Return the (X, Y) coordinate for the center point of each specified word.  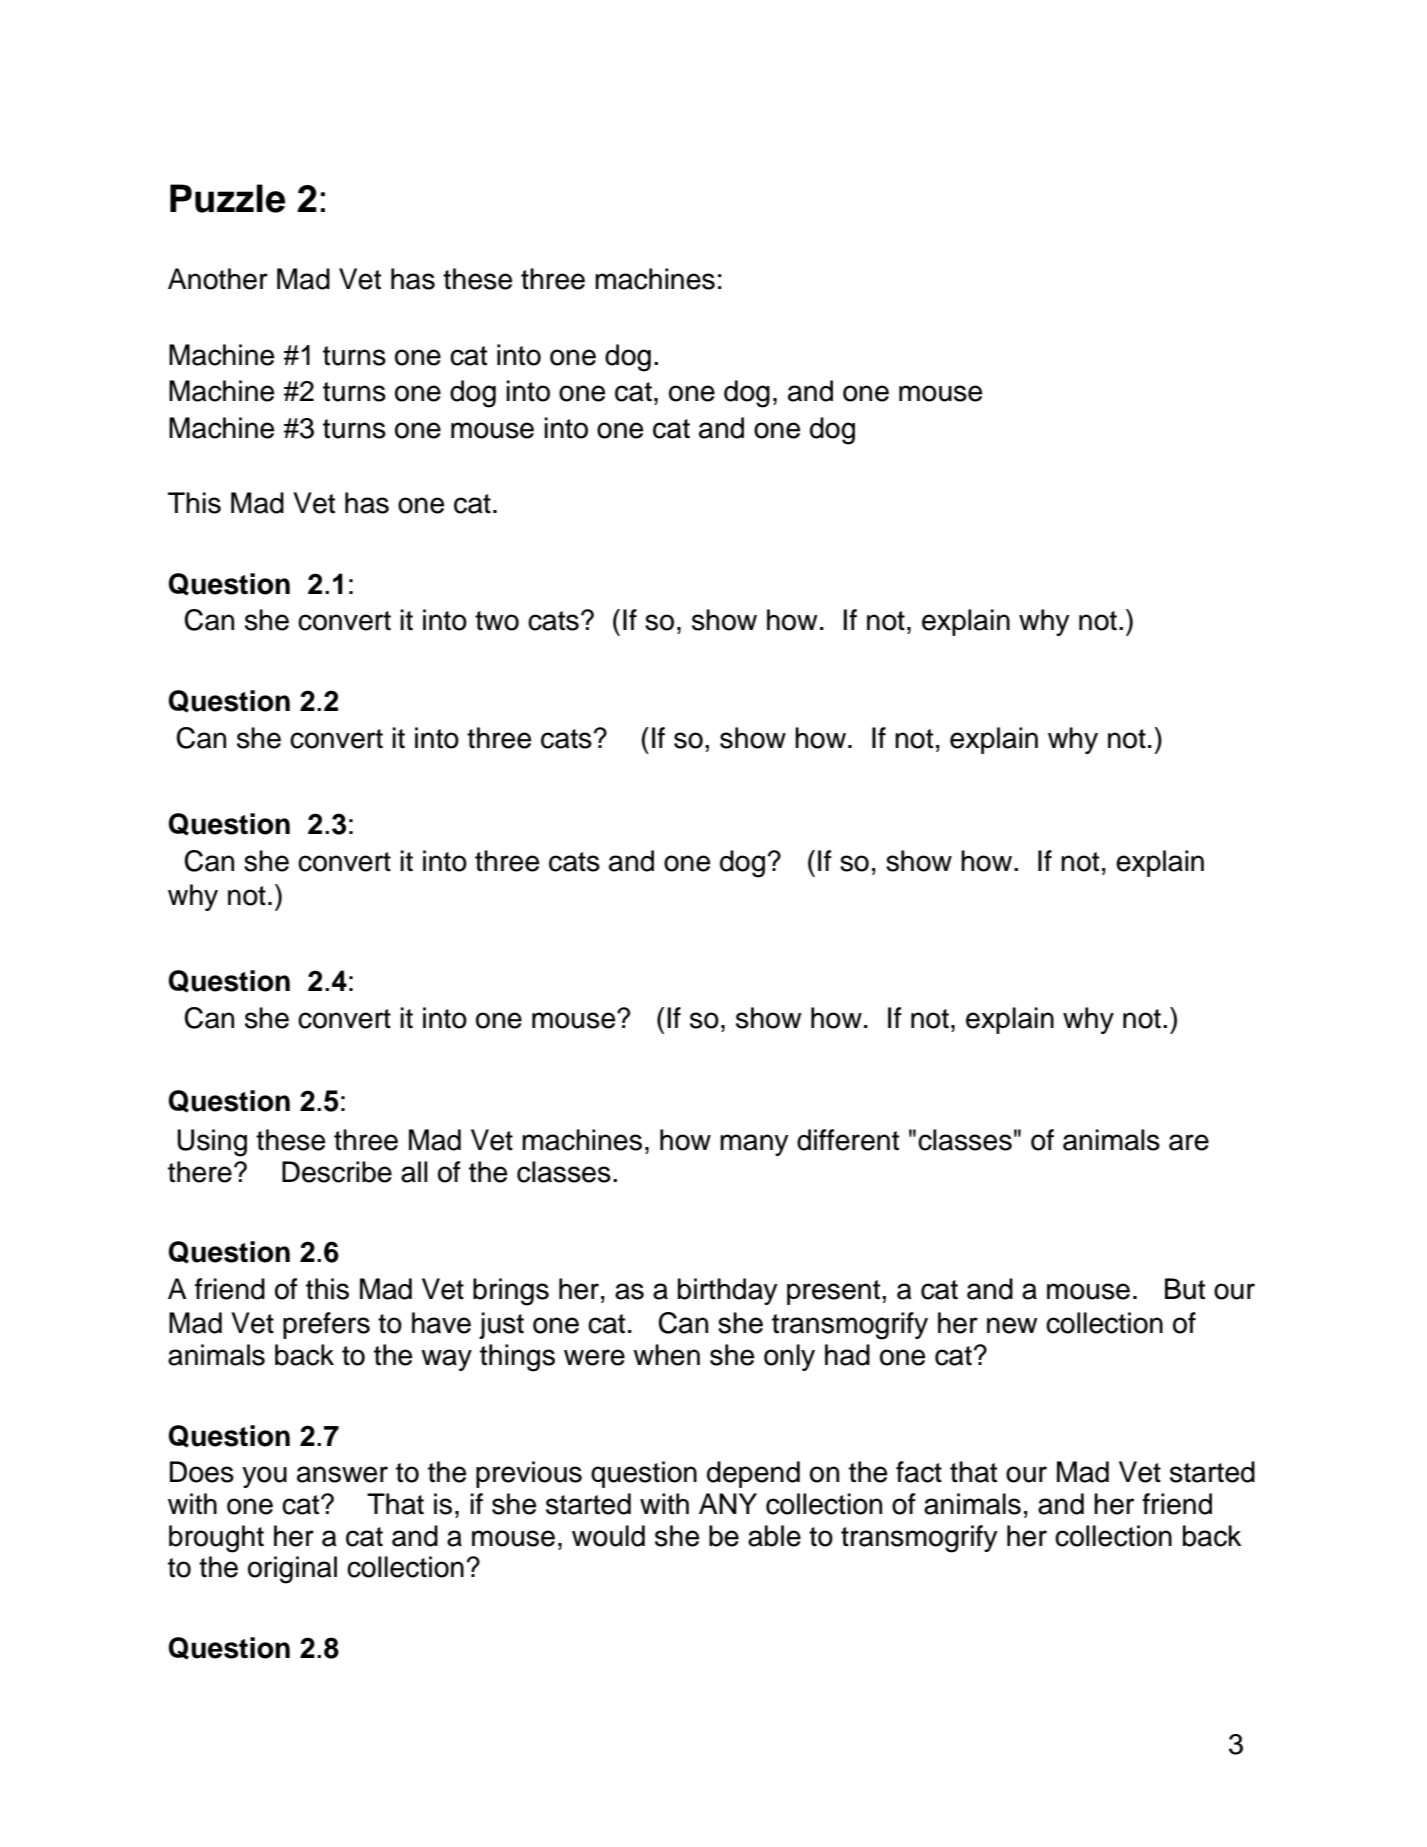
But (1185, 1289)
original (292, 1570)
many (754, 1145)
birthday (728, 1291)
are (1189, 1142)
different (848, 1140)
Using (212, 1143)
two (497, 621)
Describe (337, 1172)
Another (218, 279)
